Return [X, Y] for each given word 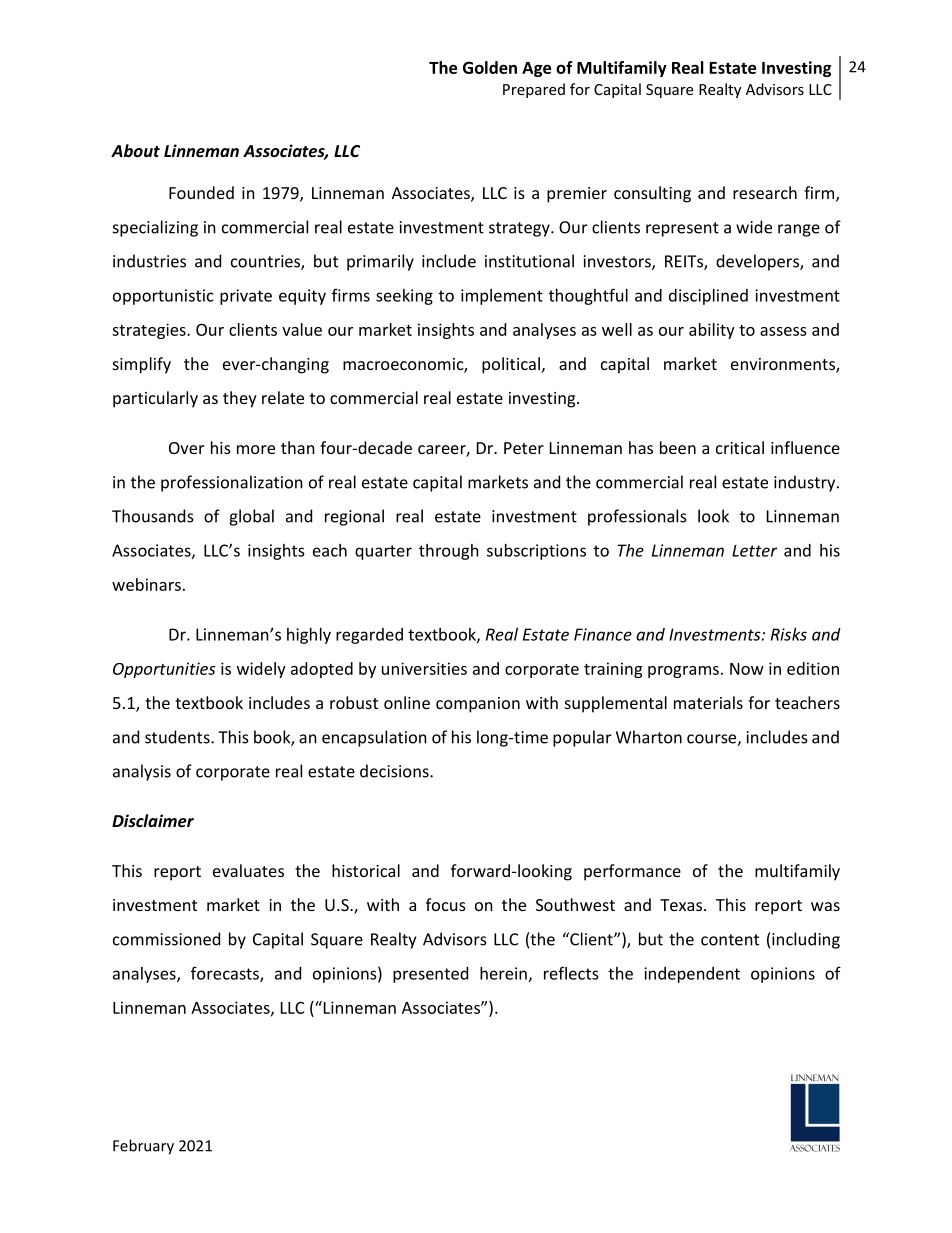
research [765, 192]
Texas [682, 905]
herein [503, 973]
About [135, 150]
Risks [789, 634]
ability [712, 331]
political [511, 365]
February [143, 1147]
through [449, 552]
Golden [490, 67]
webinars [146, 584]
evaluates [248, 870]
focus [446, 904]
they [240, 399]
